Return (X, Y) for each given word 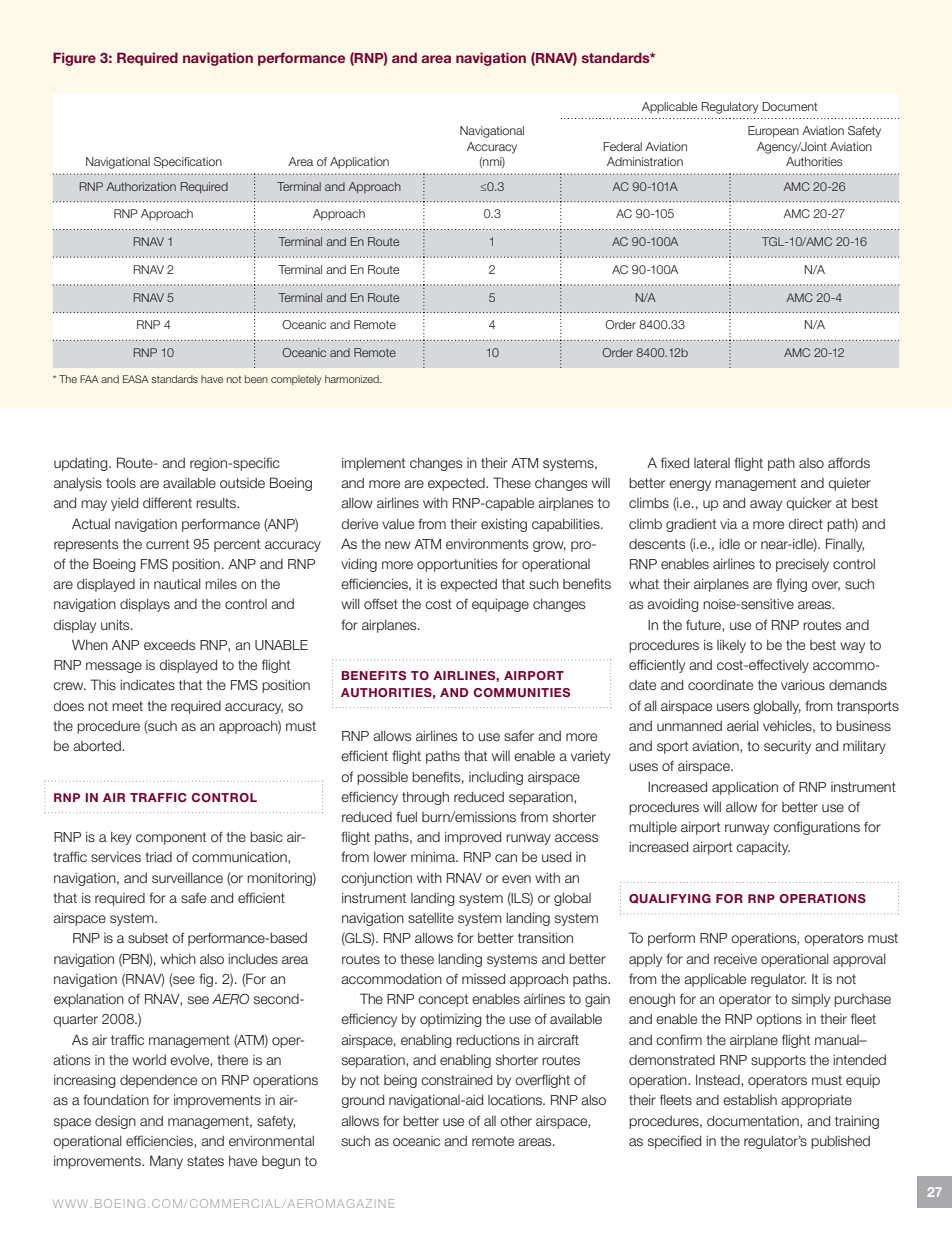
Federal (622, 146)
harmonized (353, 379)
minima (434, 857)
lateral (712, 463)
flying (791, 585)
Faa (89, 379)
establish (750, 1100)
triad (158, 857)
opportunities (457, 565)
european (773, 132)
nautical (177, 584)
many (166, 1162)
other (516, 1121)
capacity (763, 848)
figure (74, 59)
